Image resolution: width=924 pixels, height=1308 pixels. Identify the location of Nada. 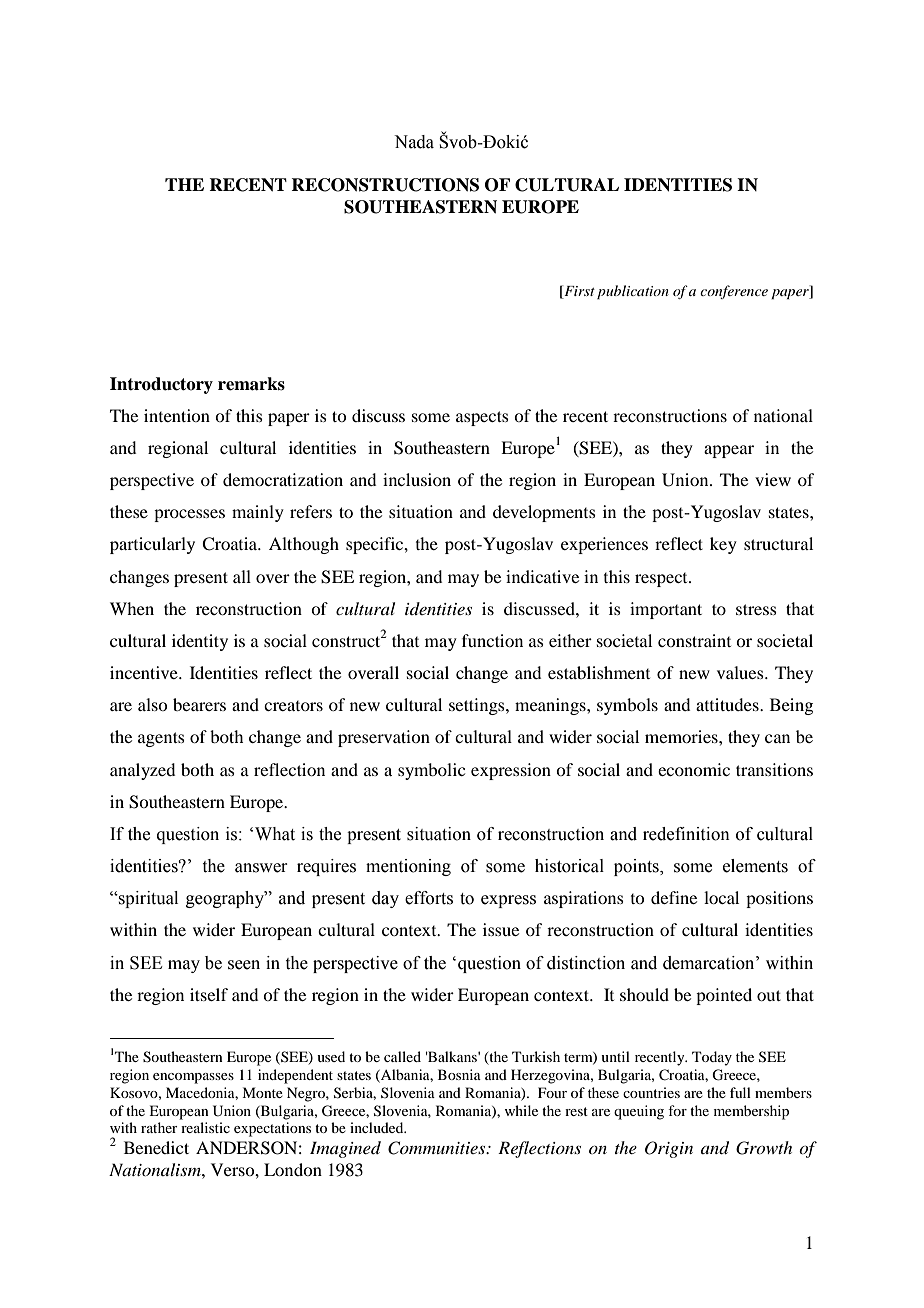
(414, 142).
